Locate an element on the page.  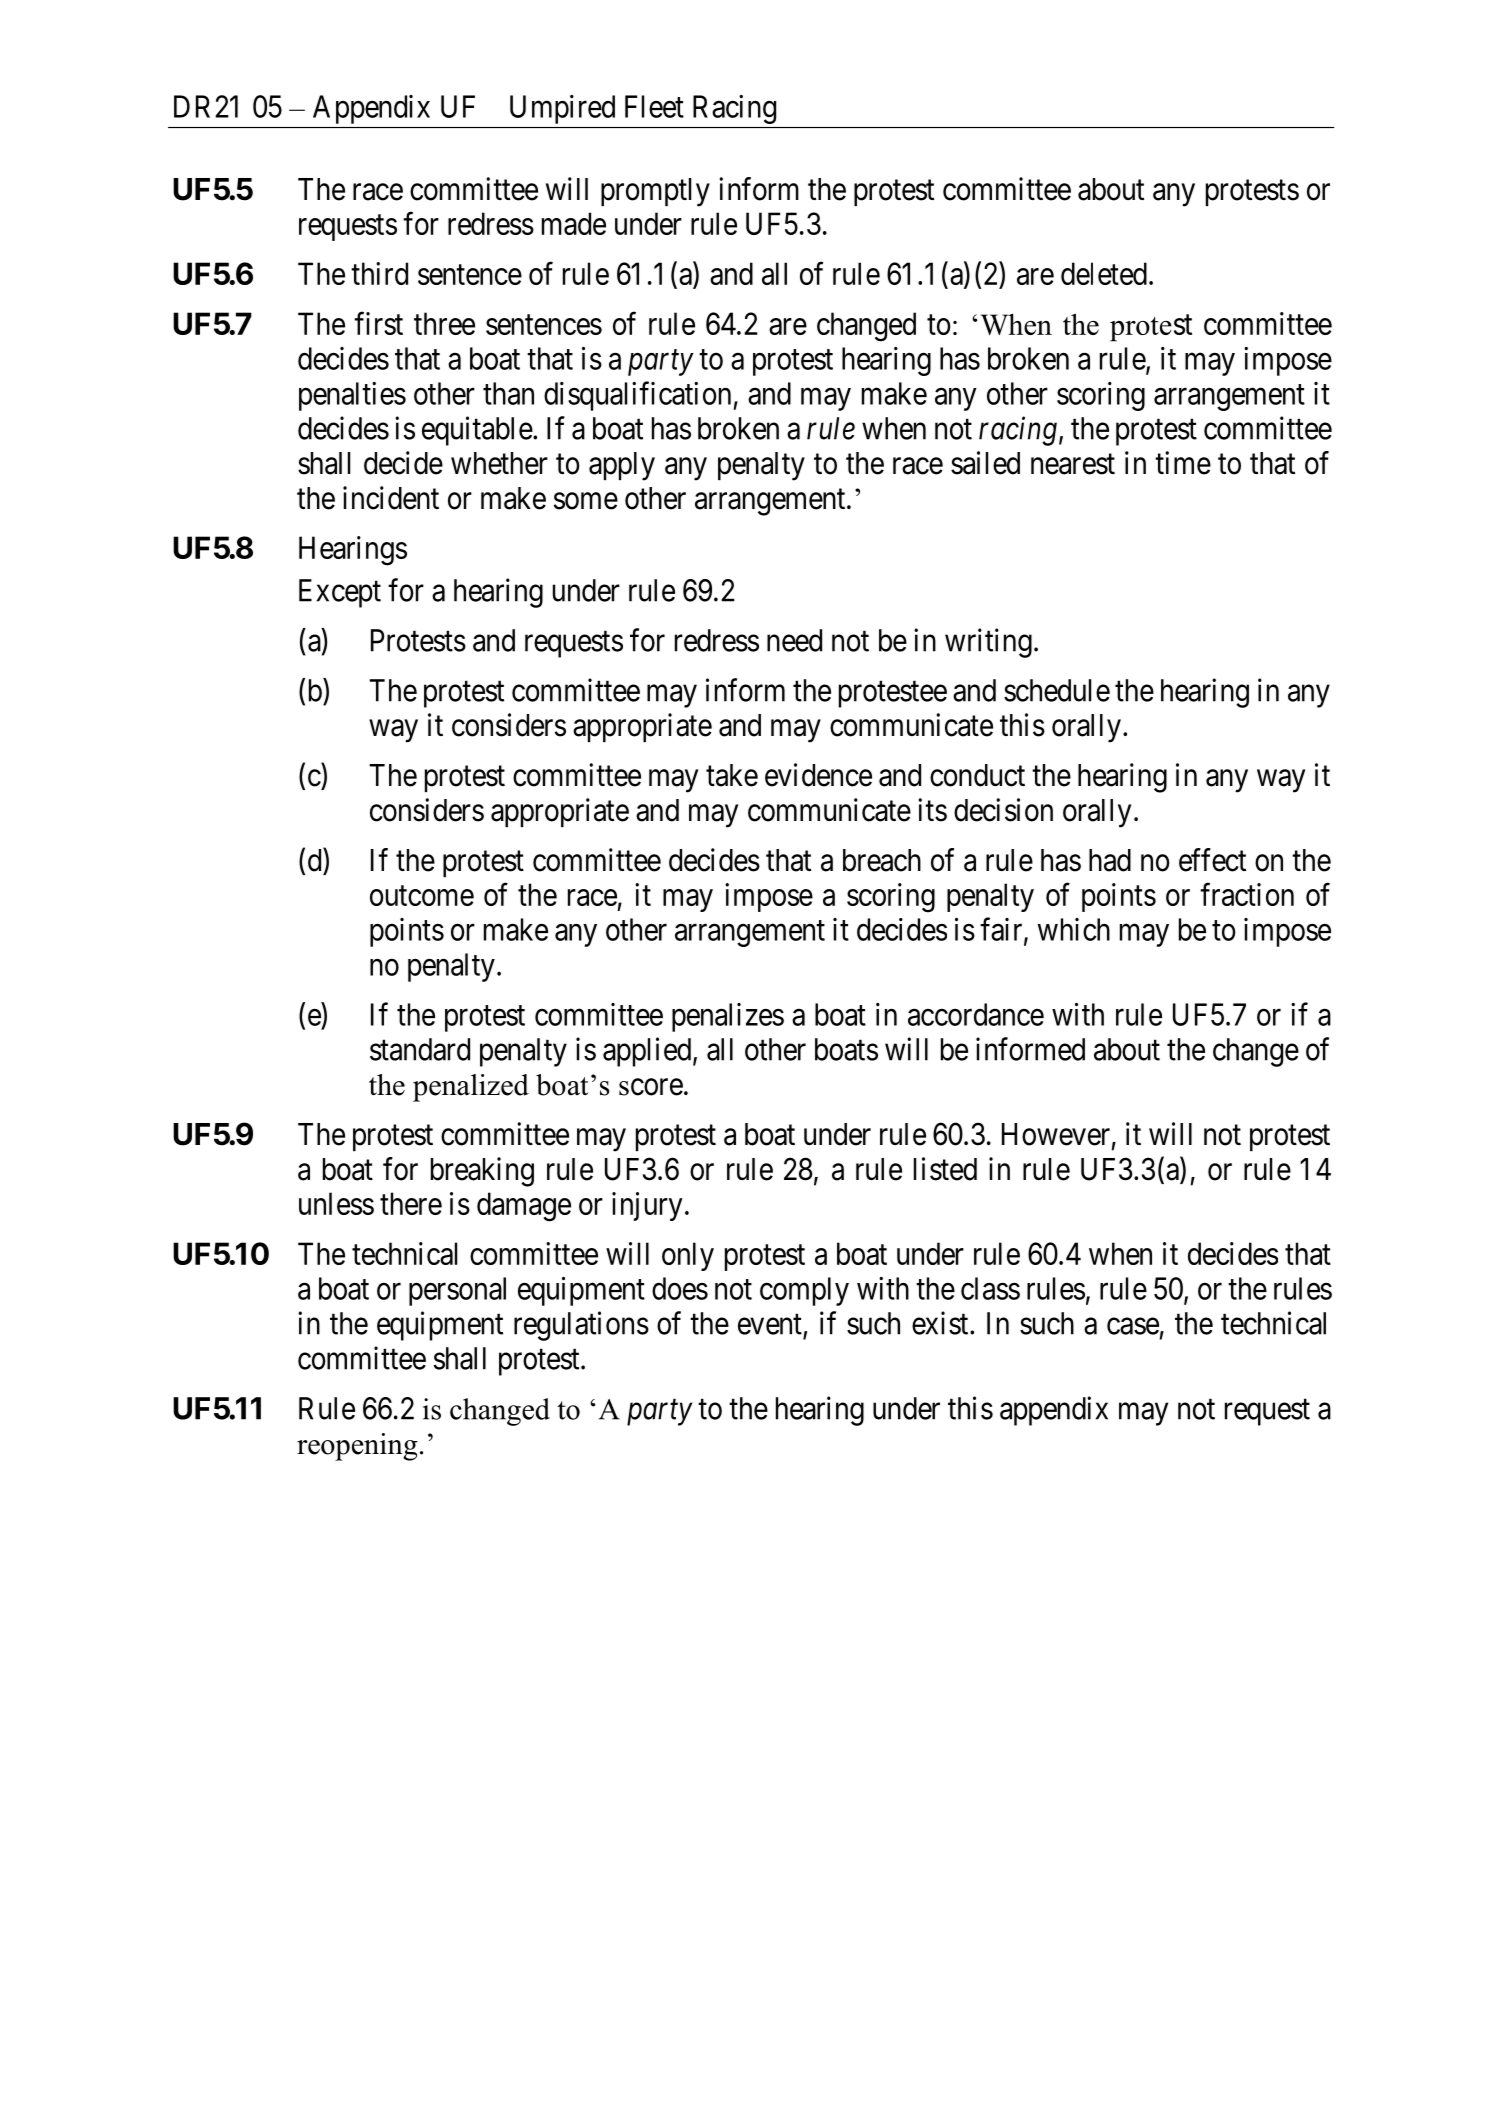
had is located at coordinates (1110, 860).
